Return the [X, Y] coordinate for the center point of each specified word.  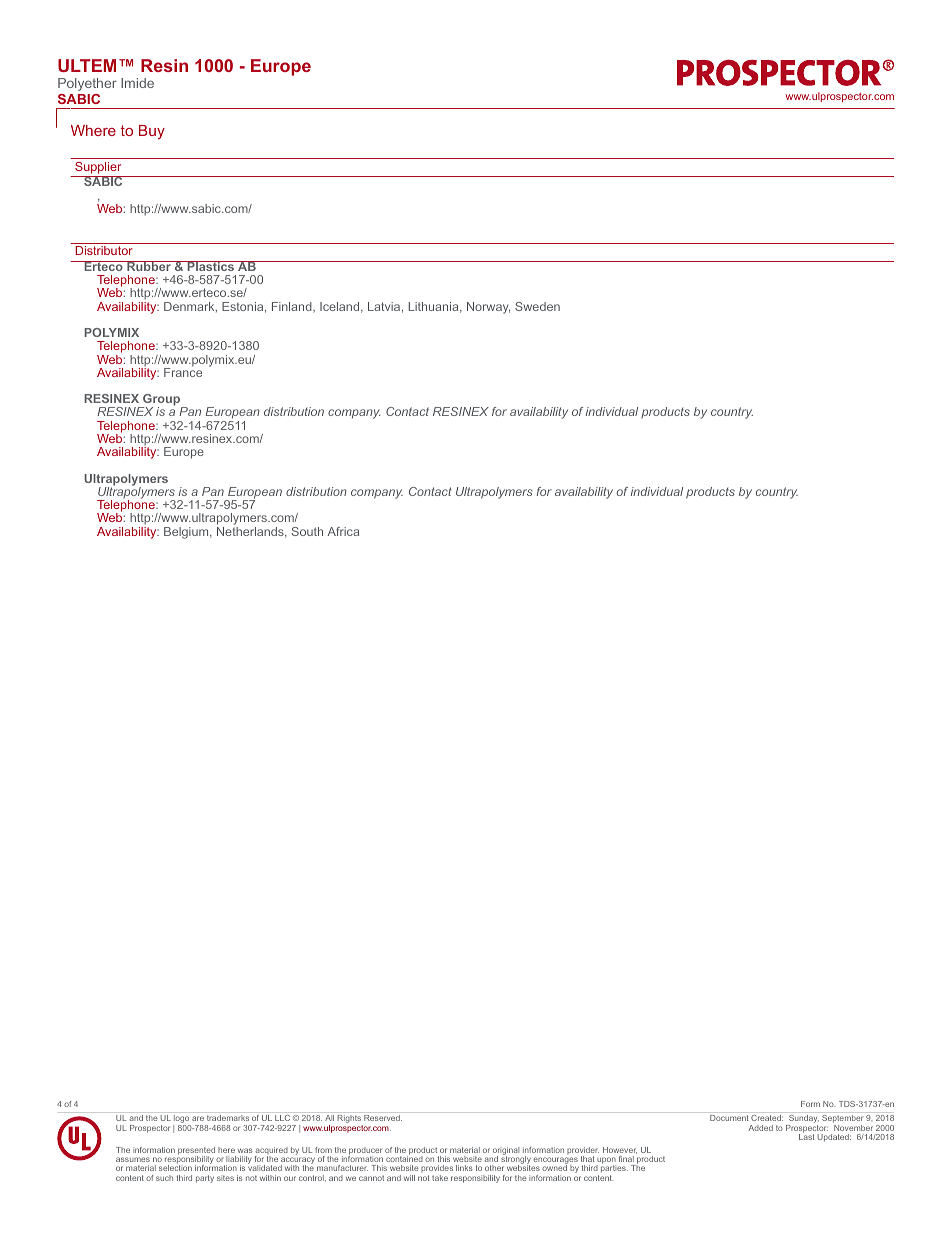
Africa [343, 531]
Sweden [537, 306]
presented [196, 1152]
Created [767, 1118]
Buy [152, 132]
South [307, 531]
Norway [488, 308]
